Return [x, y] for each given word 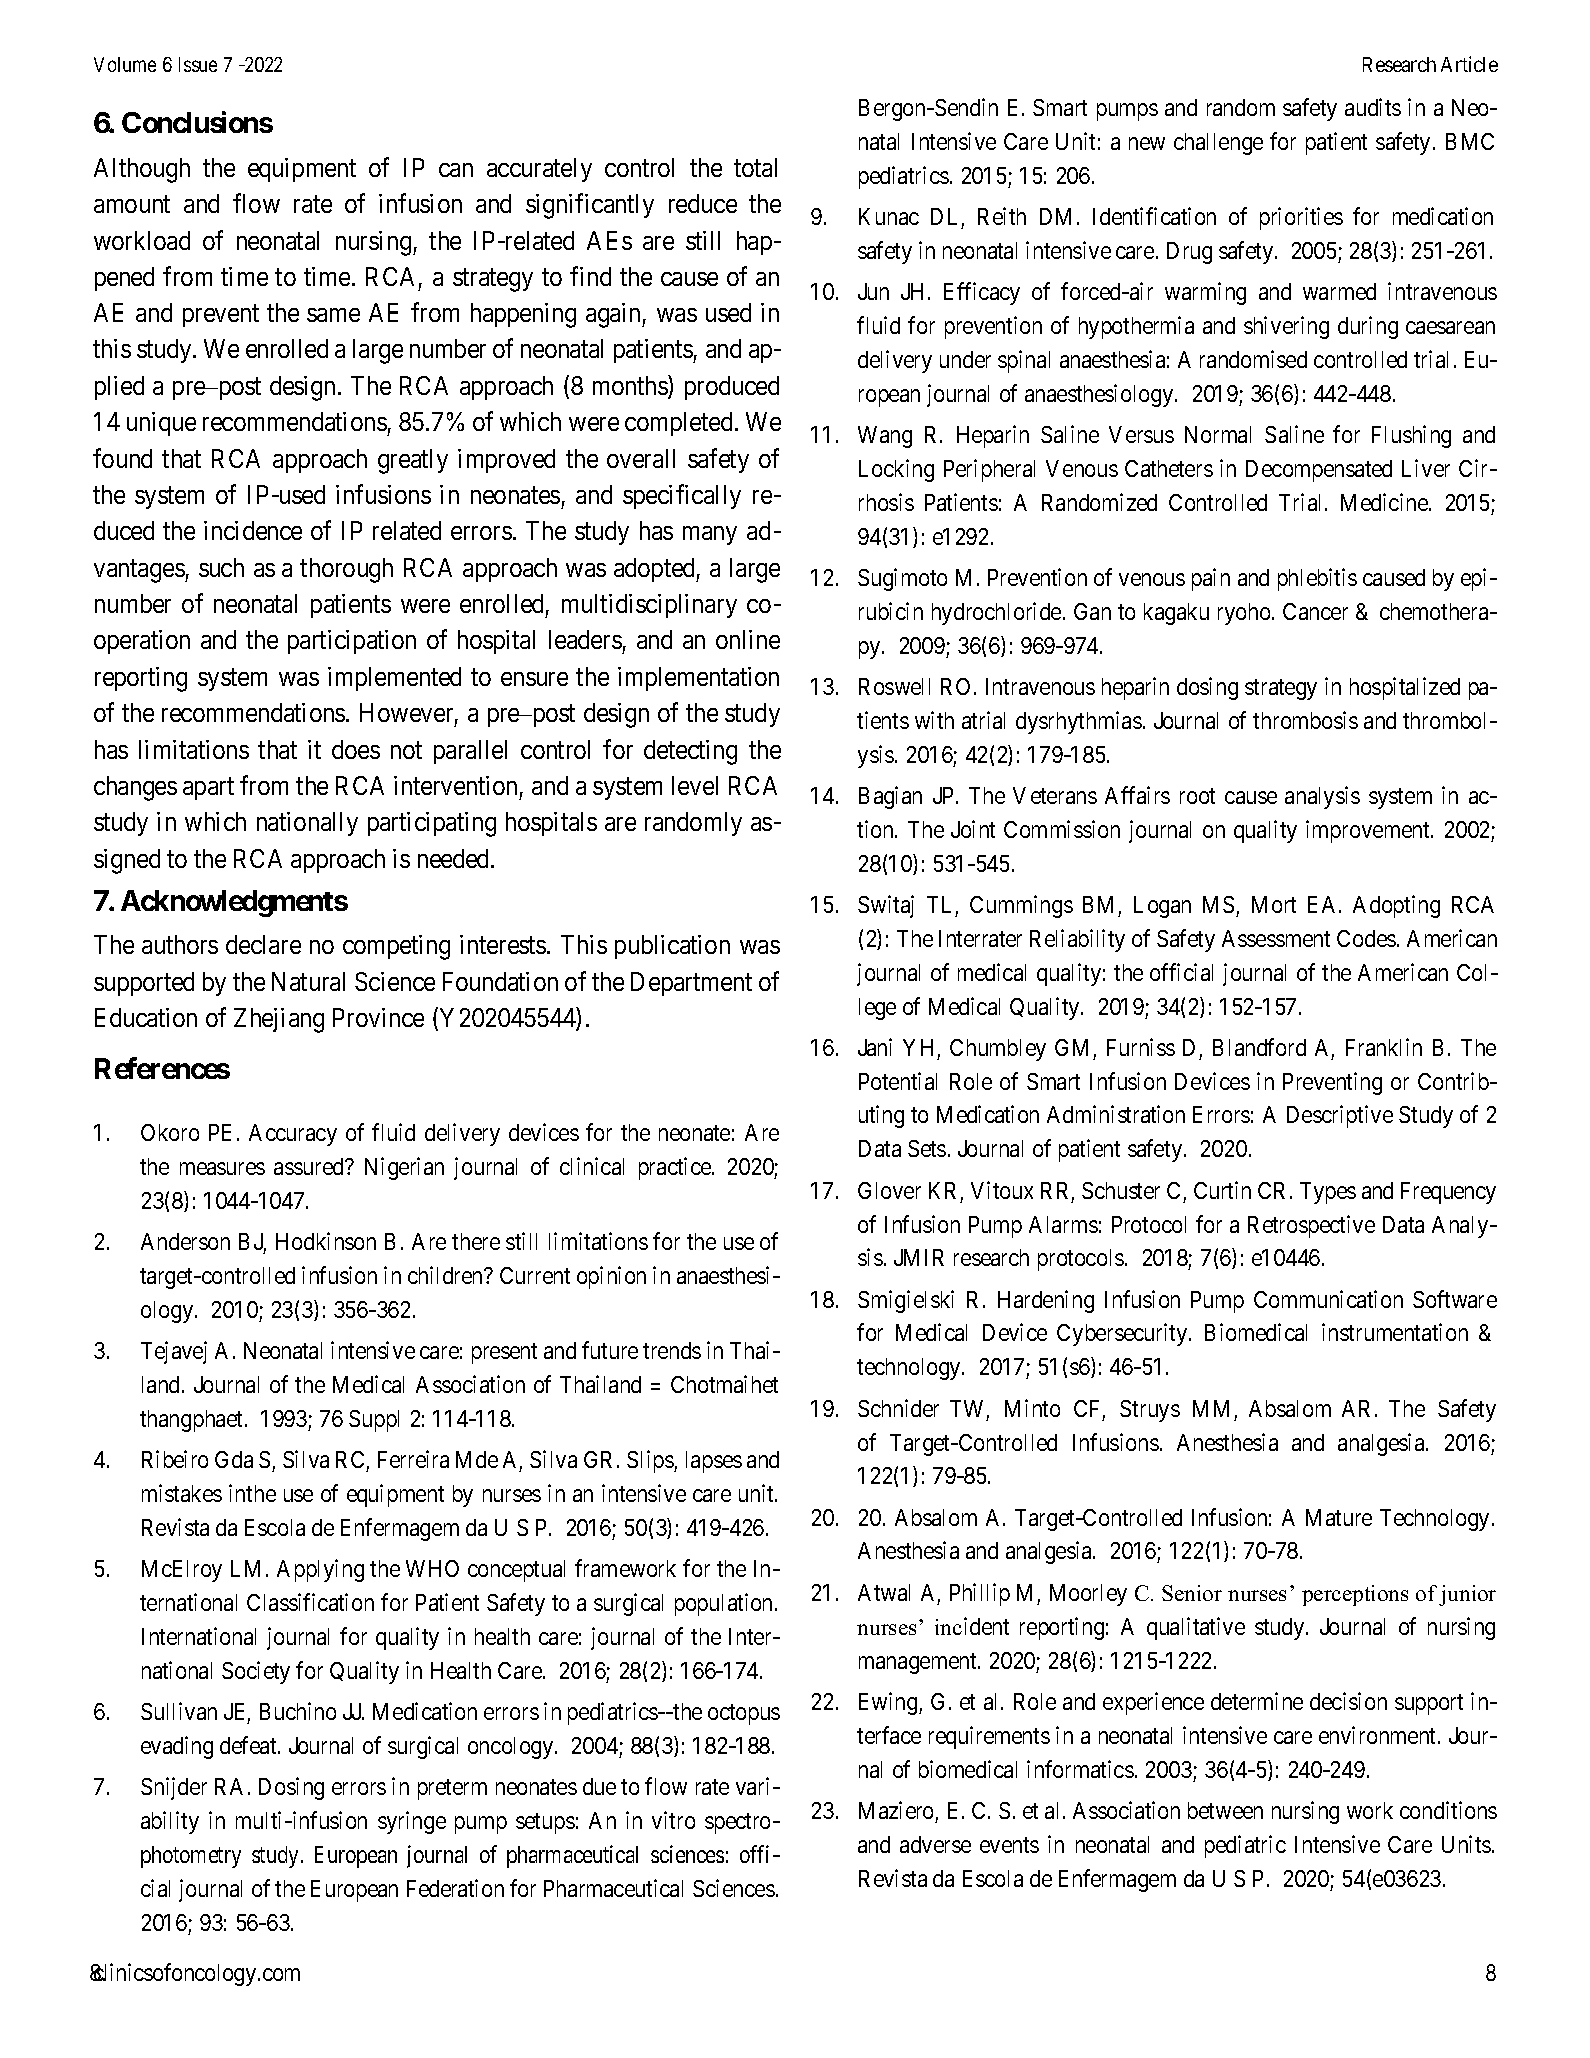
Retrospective [1311, 1226]
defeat [249, 1745]
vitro [673, 1820]
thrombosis [1305, 720]
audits [1373, 107]
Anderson [185, 1241]
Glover [889, 1190]
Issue [198, 64]
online [748, 639]
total [755, 167]
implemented [394, 679]
